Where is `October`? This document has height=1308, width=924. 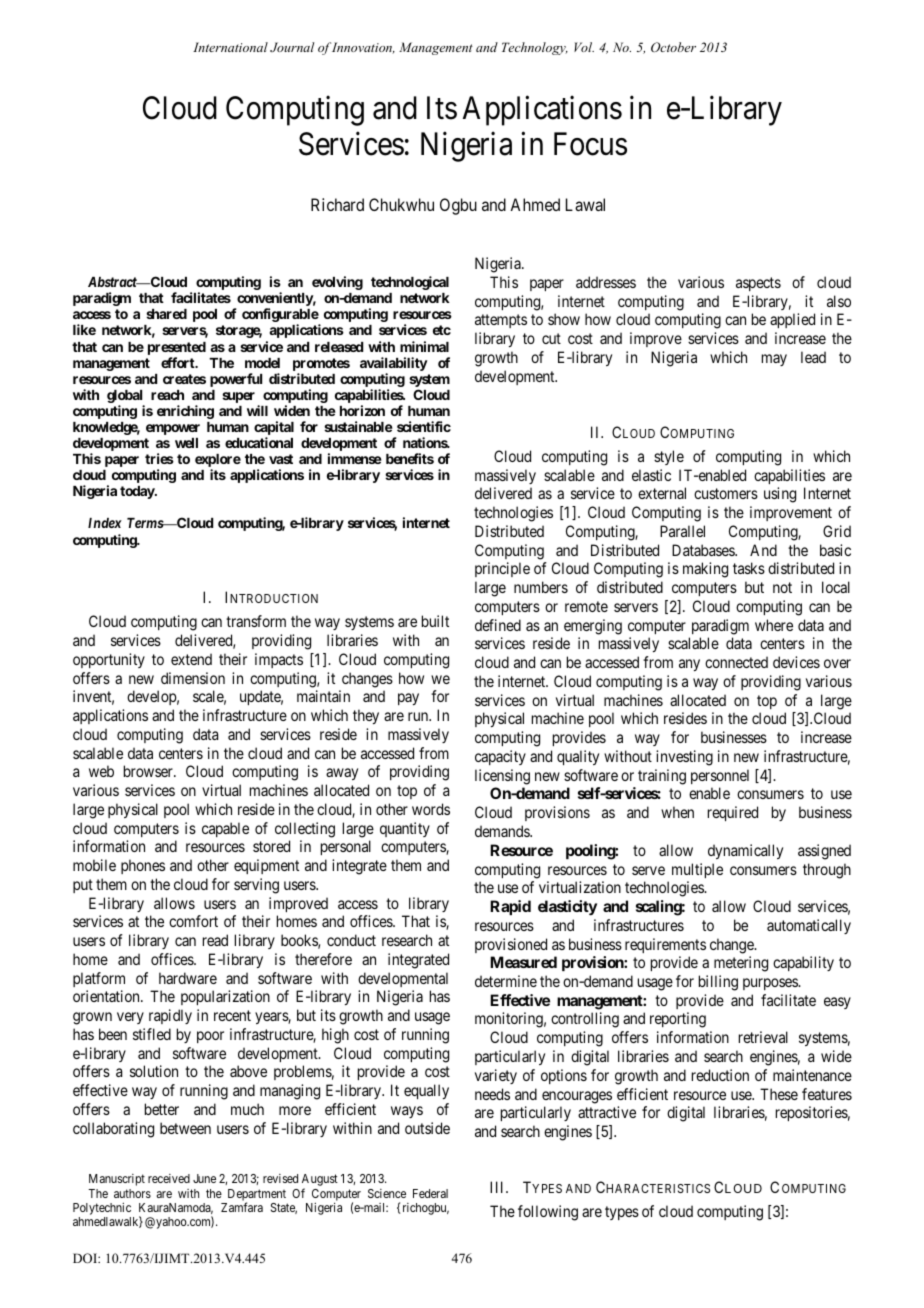
October is located at coordinates (673, 47).
